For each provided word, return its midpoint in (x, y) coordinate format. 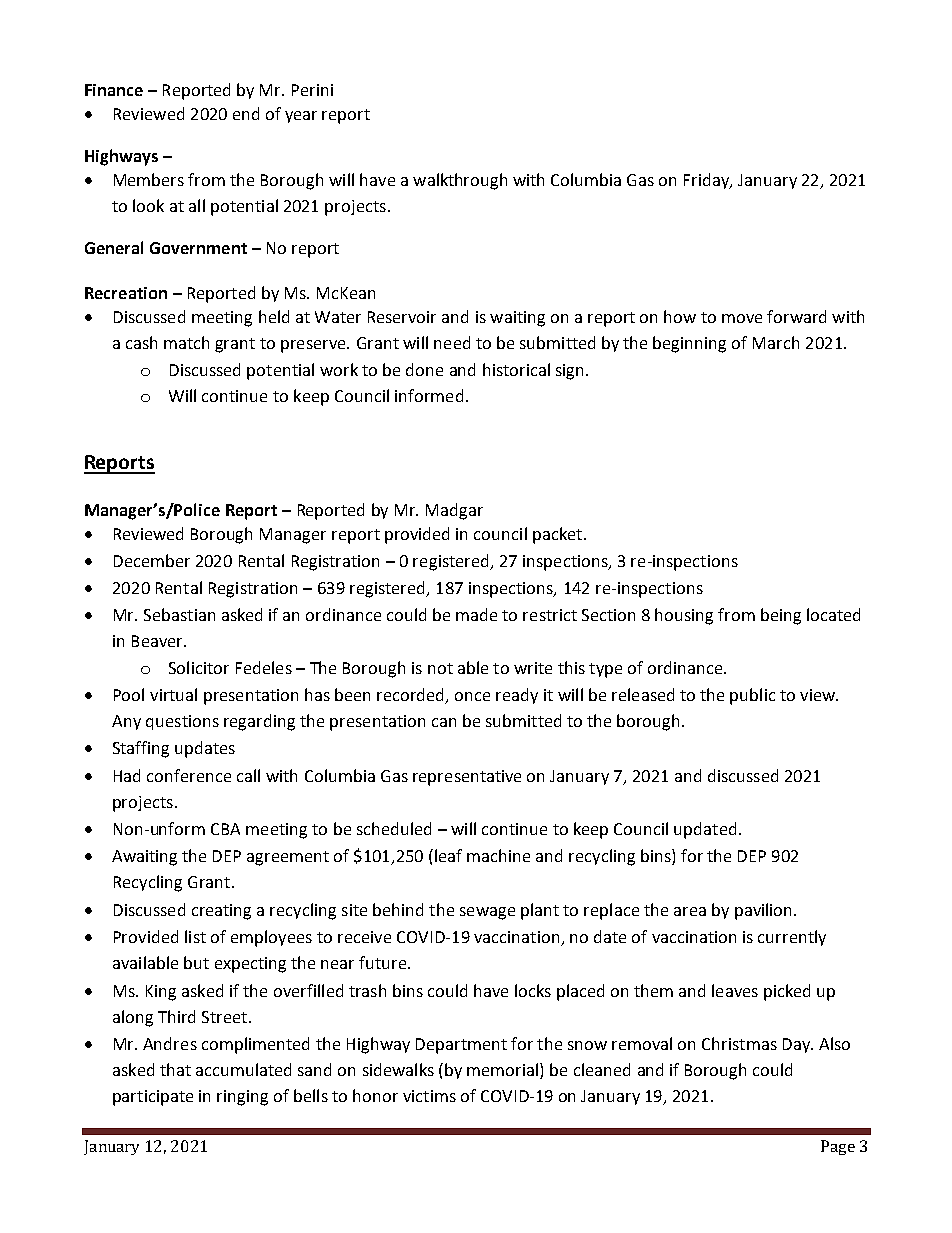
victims (429, 1096)
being (781, 616)
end (246, 113)
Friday (708, 181)
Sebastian (179, 614)
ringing (242, 1098)
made (476, 614)
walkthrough (460, 181)
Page (838, 1147)
